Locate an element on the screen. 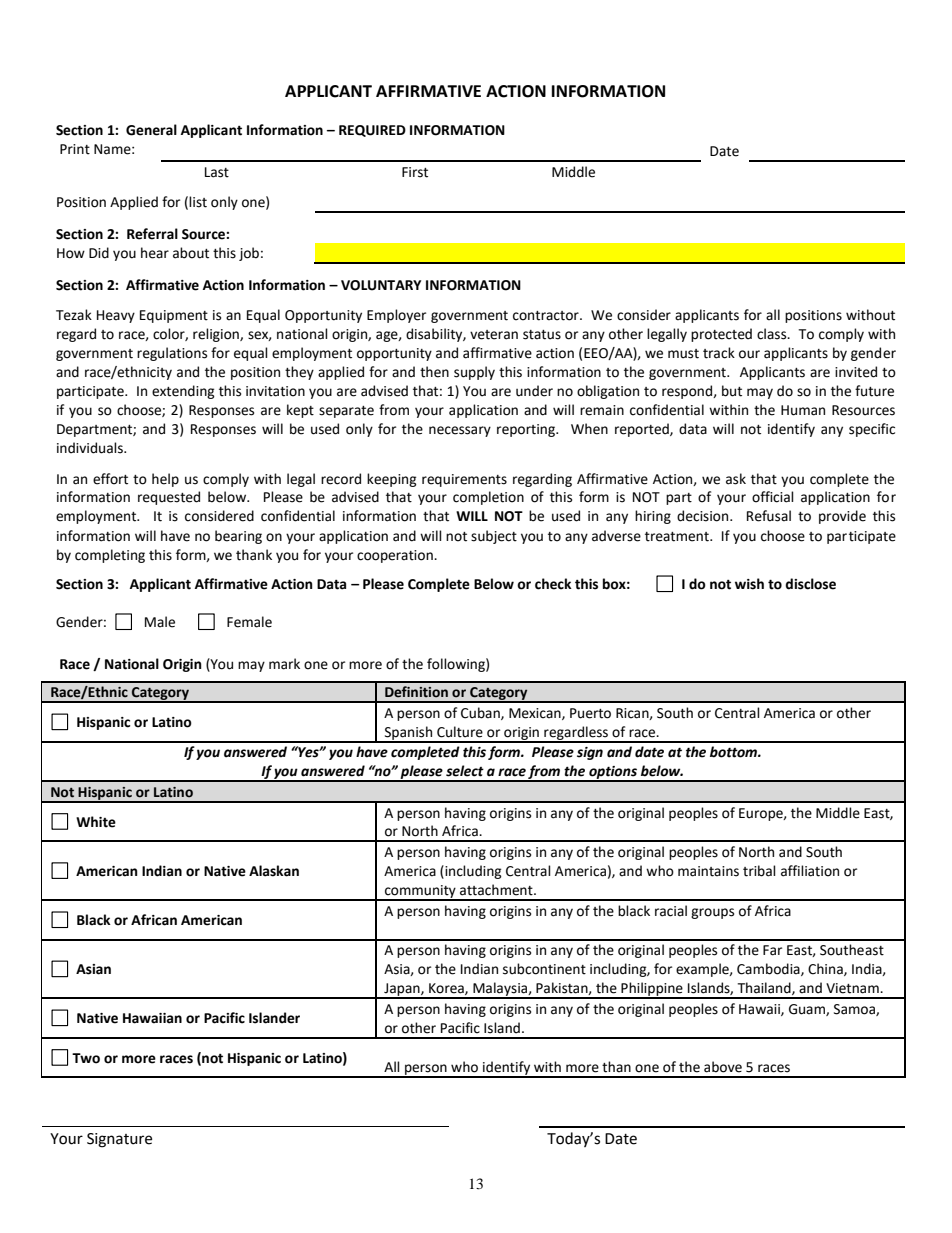 The width and height of the screenshot is (952, 1233). Guam is located at coordinates (808, 1010).
